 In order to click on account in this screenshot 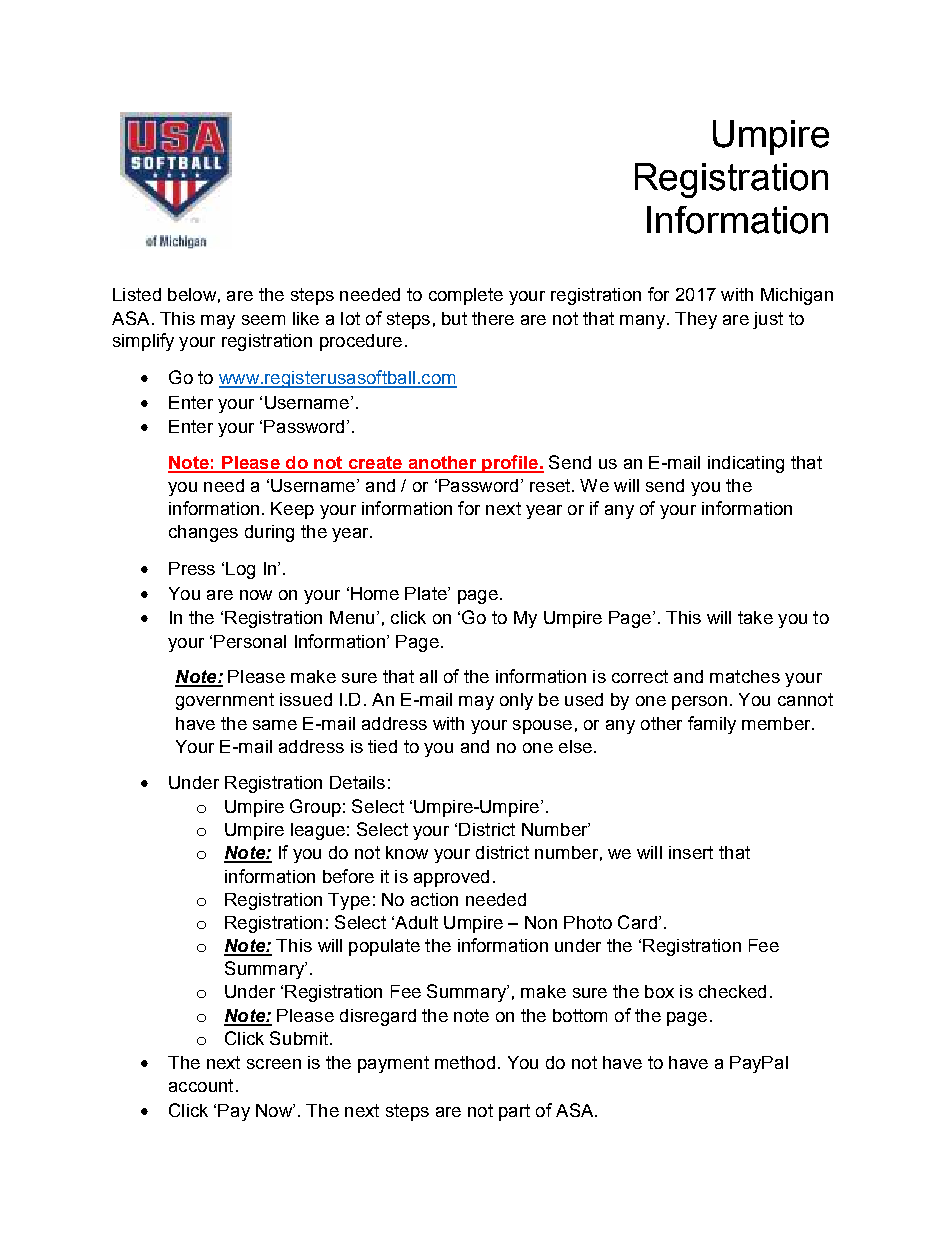, I will do `click(201, 1085)`.
